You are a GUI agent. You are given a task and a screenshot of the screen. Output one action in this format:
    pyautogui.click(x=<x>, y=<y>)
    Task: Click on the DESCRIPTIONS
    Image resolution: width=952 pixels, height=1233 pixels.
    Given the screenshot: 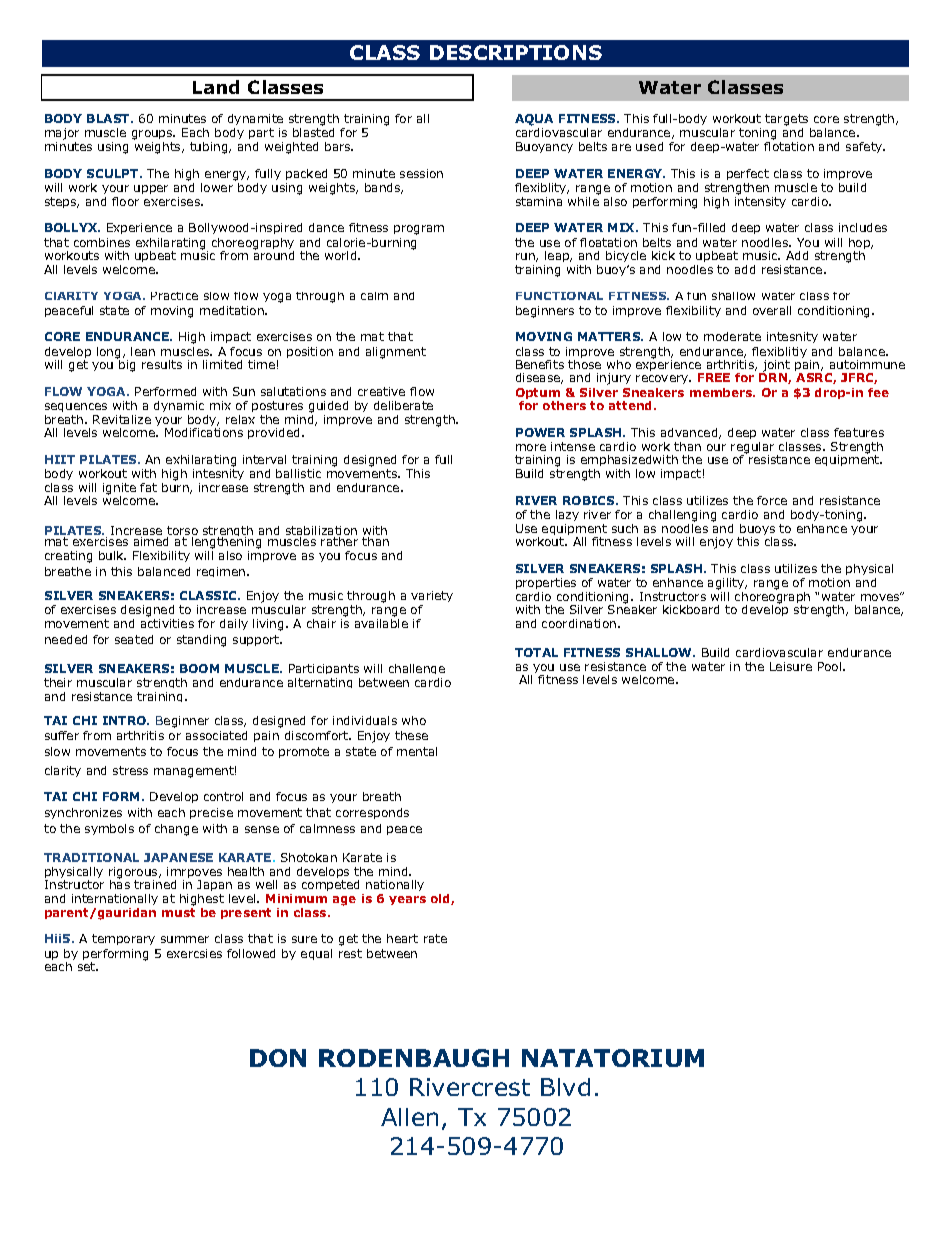 What is the action you would take?
    pyautogui.click(x=516, y=52)
